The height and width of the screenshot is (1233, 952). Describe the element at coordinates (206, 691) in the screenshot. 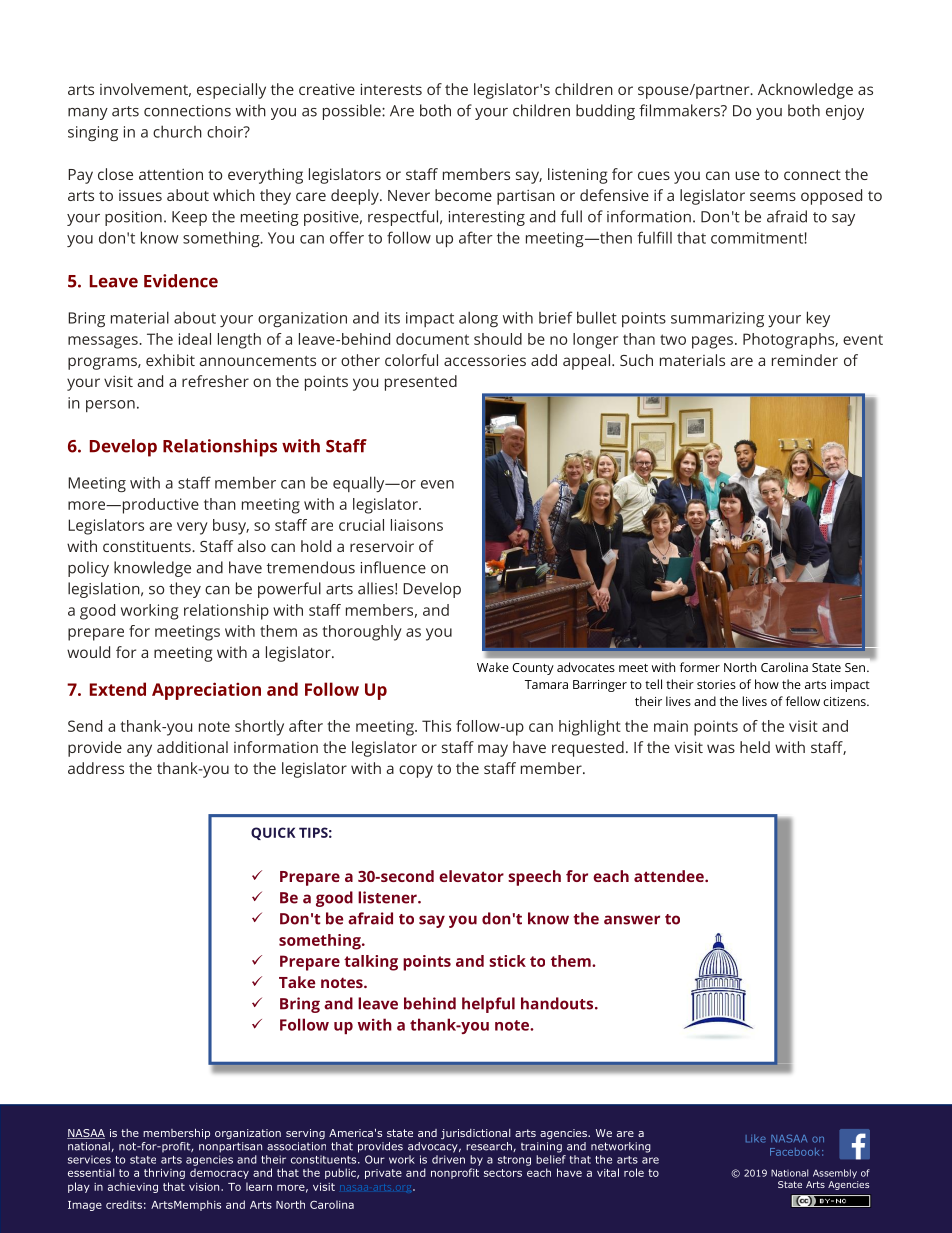

I see `Appreciation` at that location.
